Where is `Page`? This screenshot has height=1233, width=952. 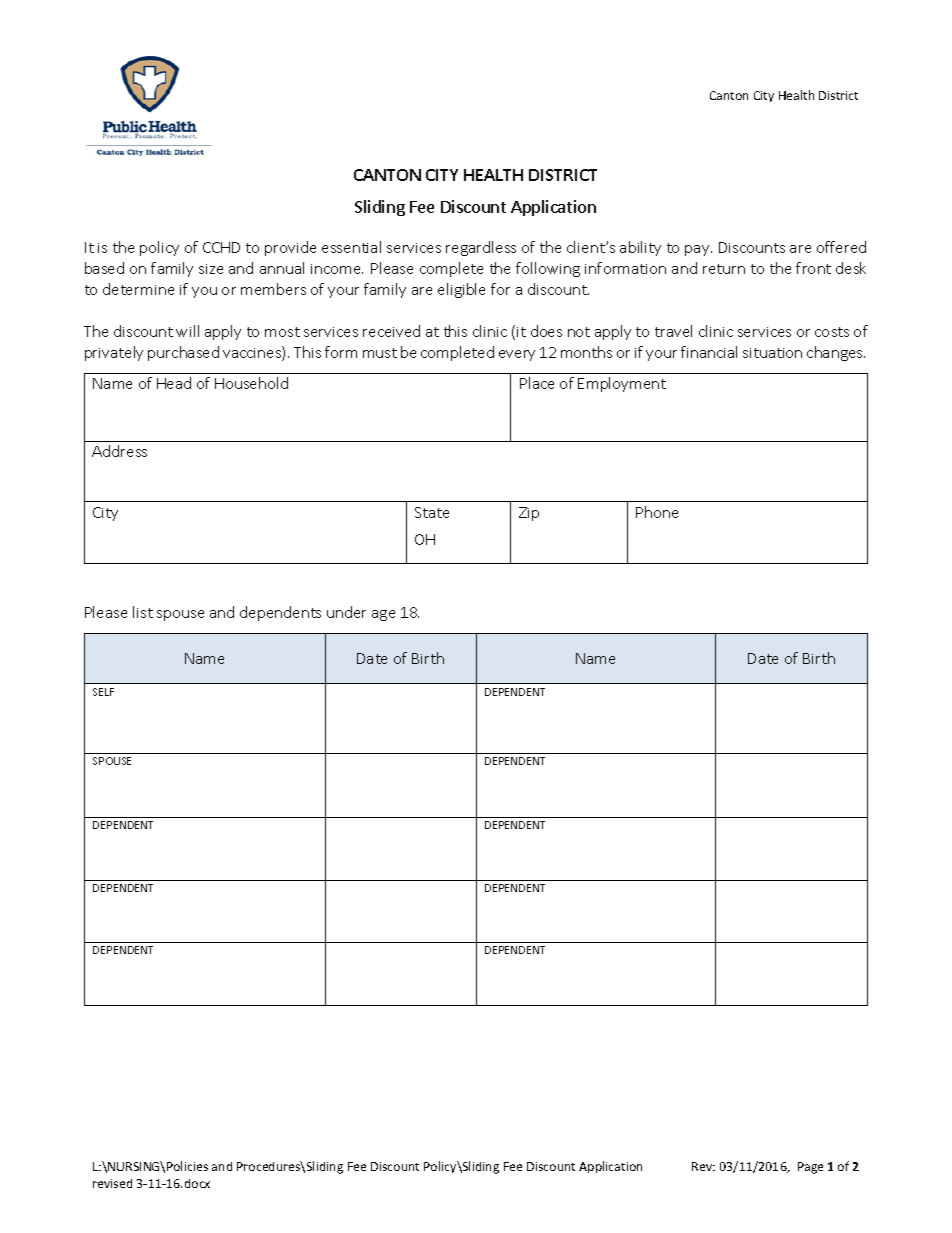 Page is located at coordinates (810, 1168).
